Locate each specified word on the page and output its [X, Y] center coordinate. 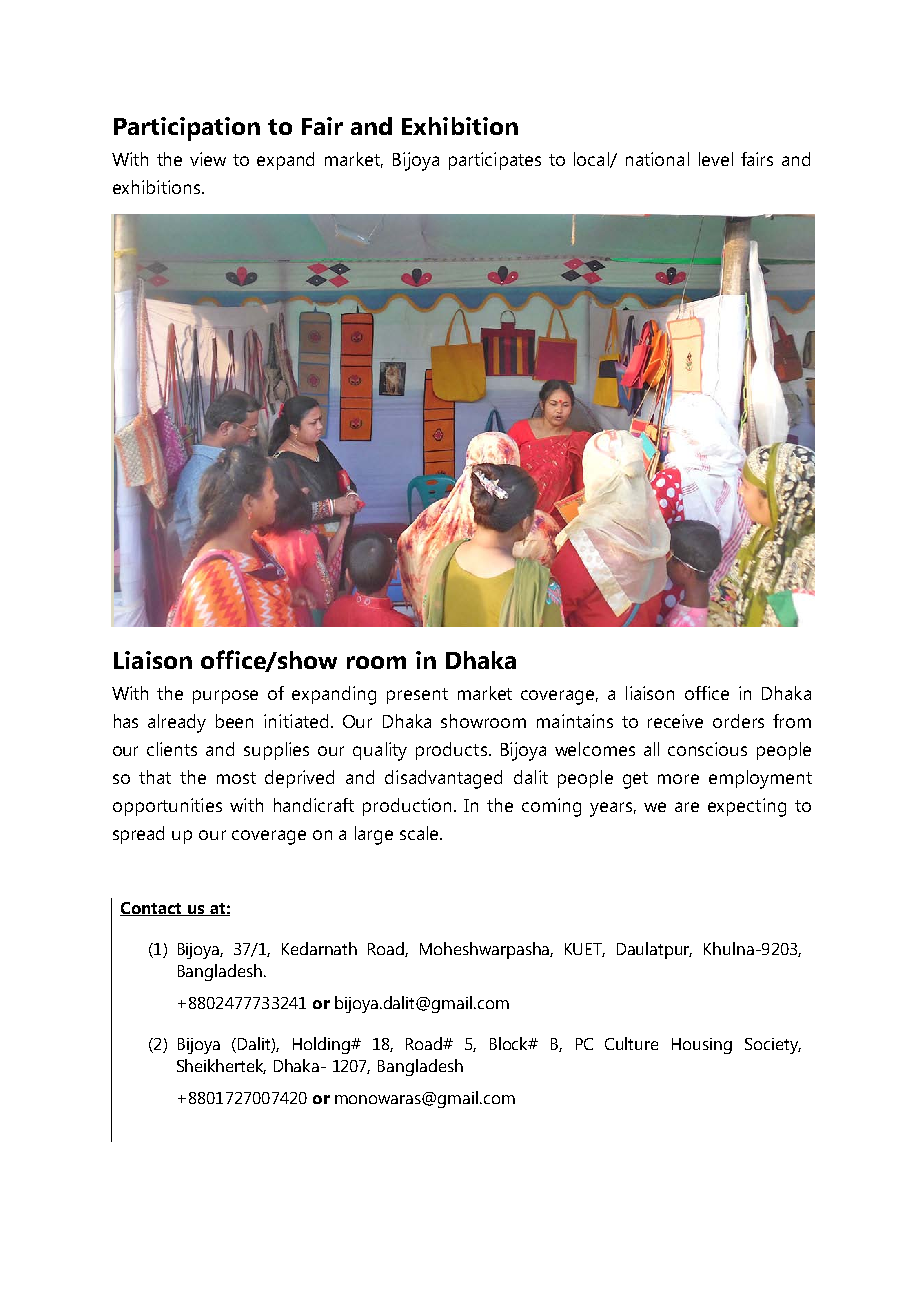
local [592, 160]
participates [495, 161]
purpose [225, 697]
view [208, 159]
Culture [631, 1043]
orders [738, 721]
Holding [323, 1045]
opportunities [167, 807]
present [417, 696]
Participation [187, 129]
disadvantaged [443, 779]
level [716, 159]
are [687, 807]
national [657, 159]
